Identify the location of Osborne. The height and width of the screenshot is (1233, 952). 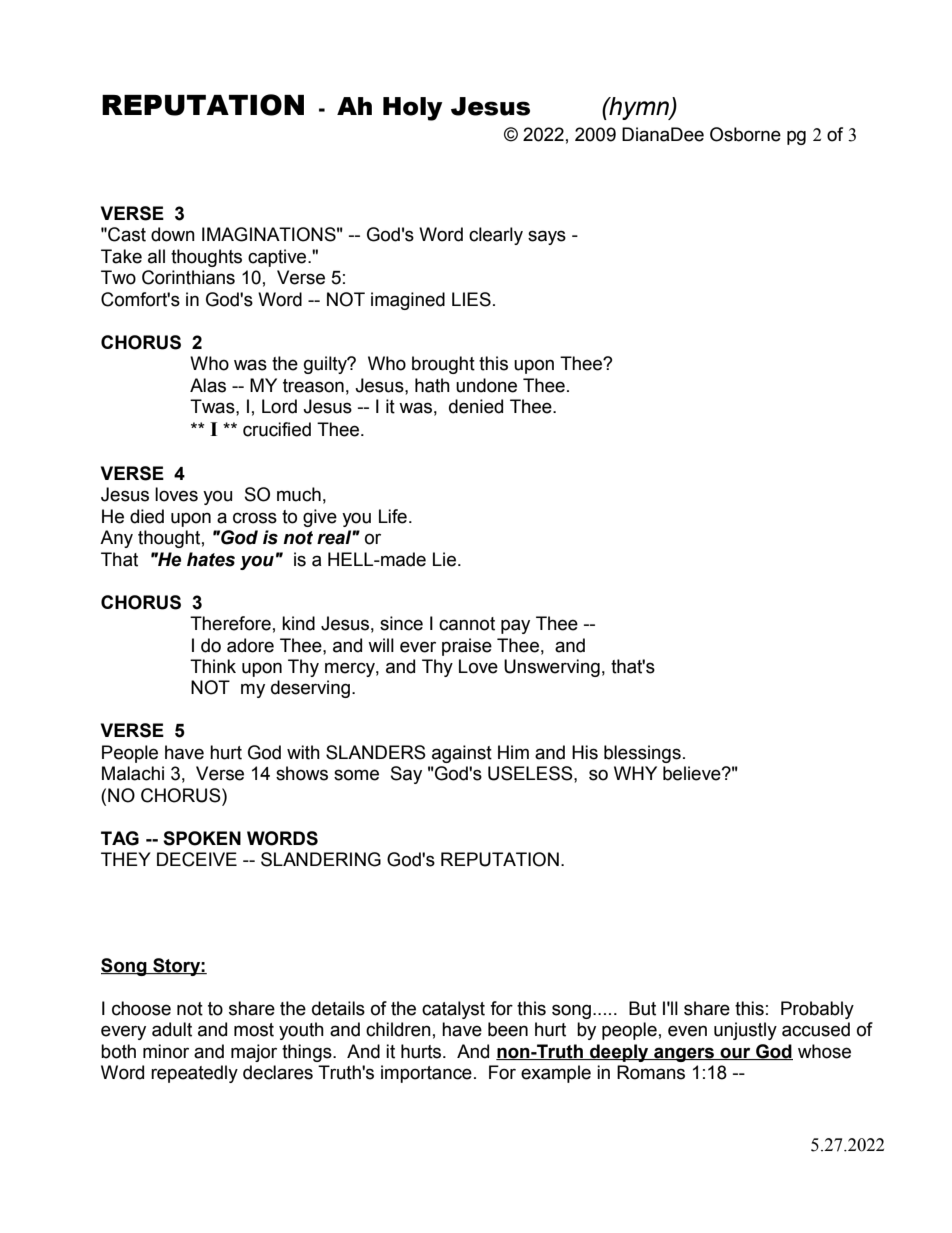
(745, 134).
